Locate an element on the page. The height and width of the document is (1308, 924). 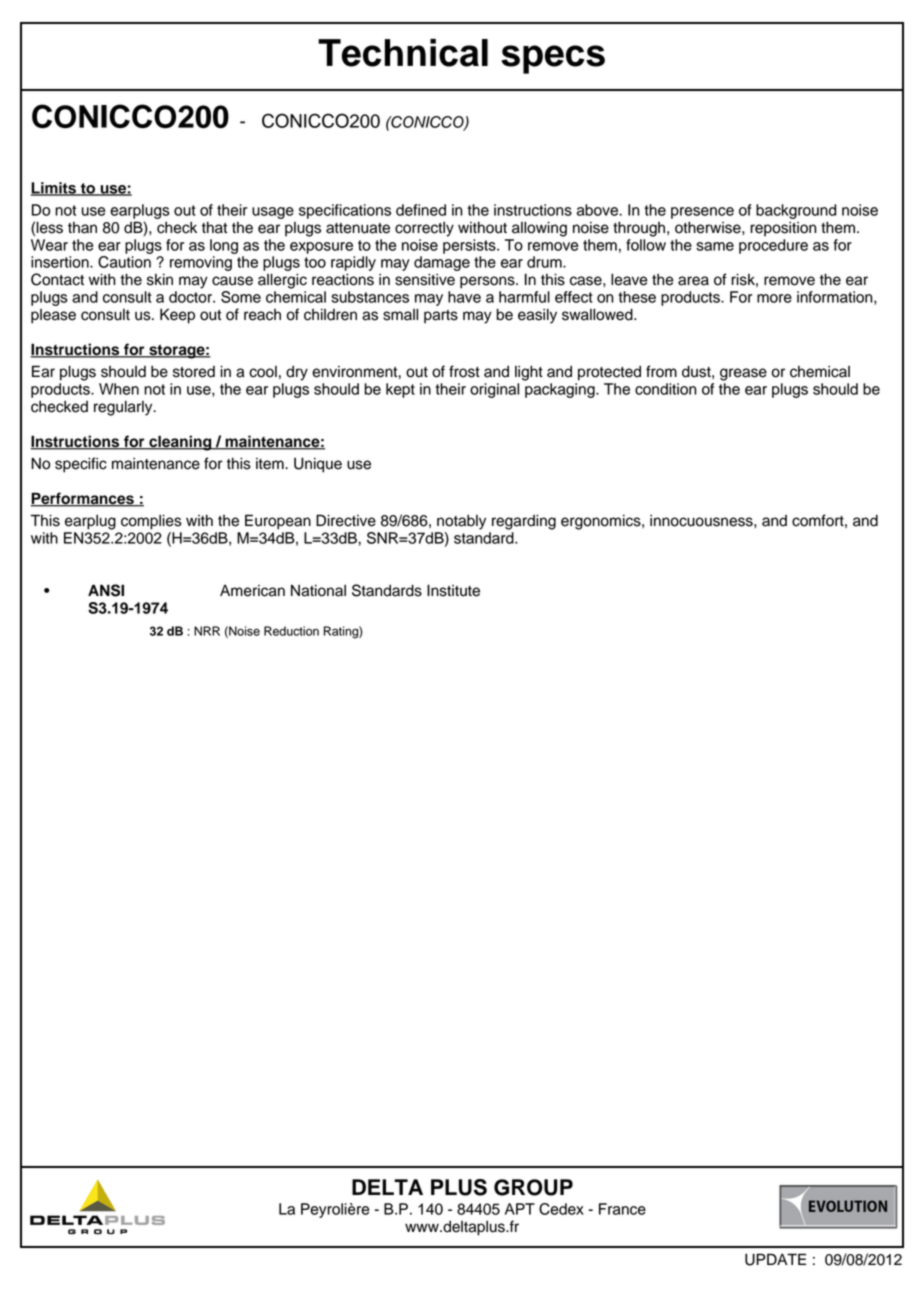
GROUP is located at coordinates (533, 1187).
